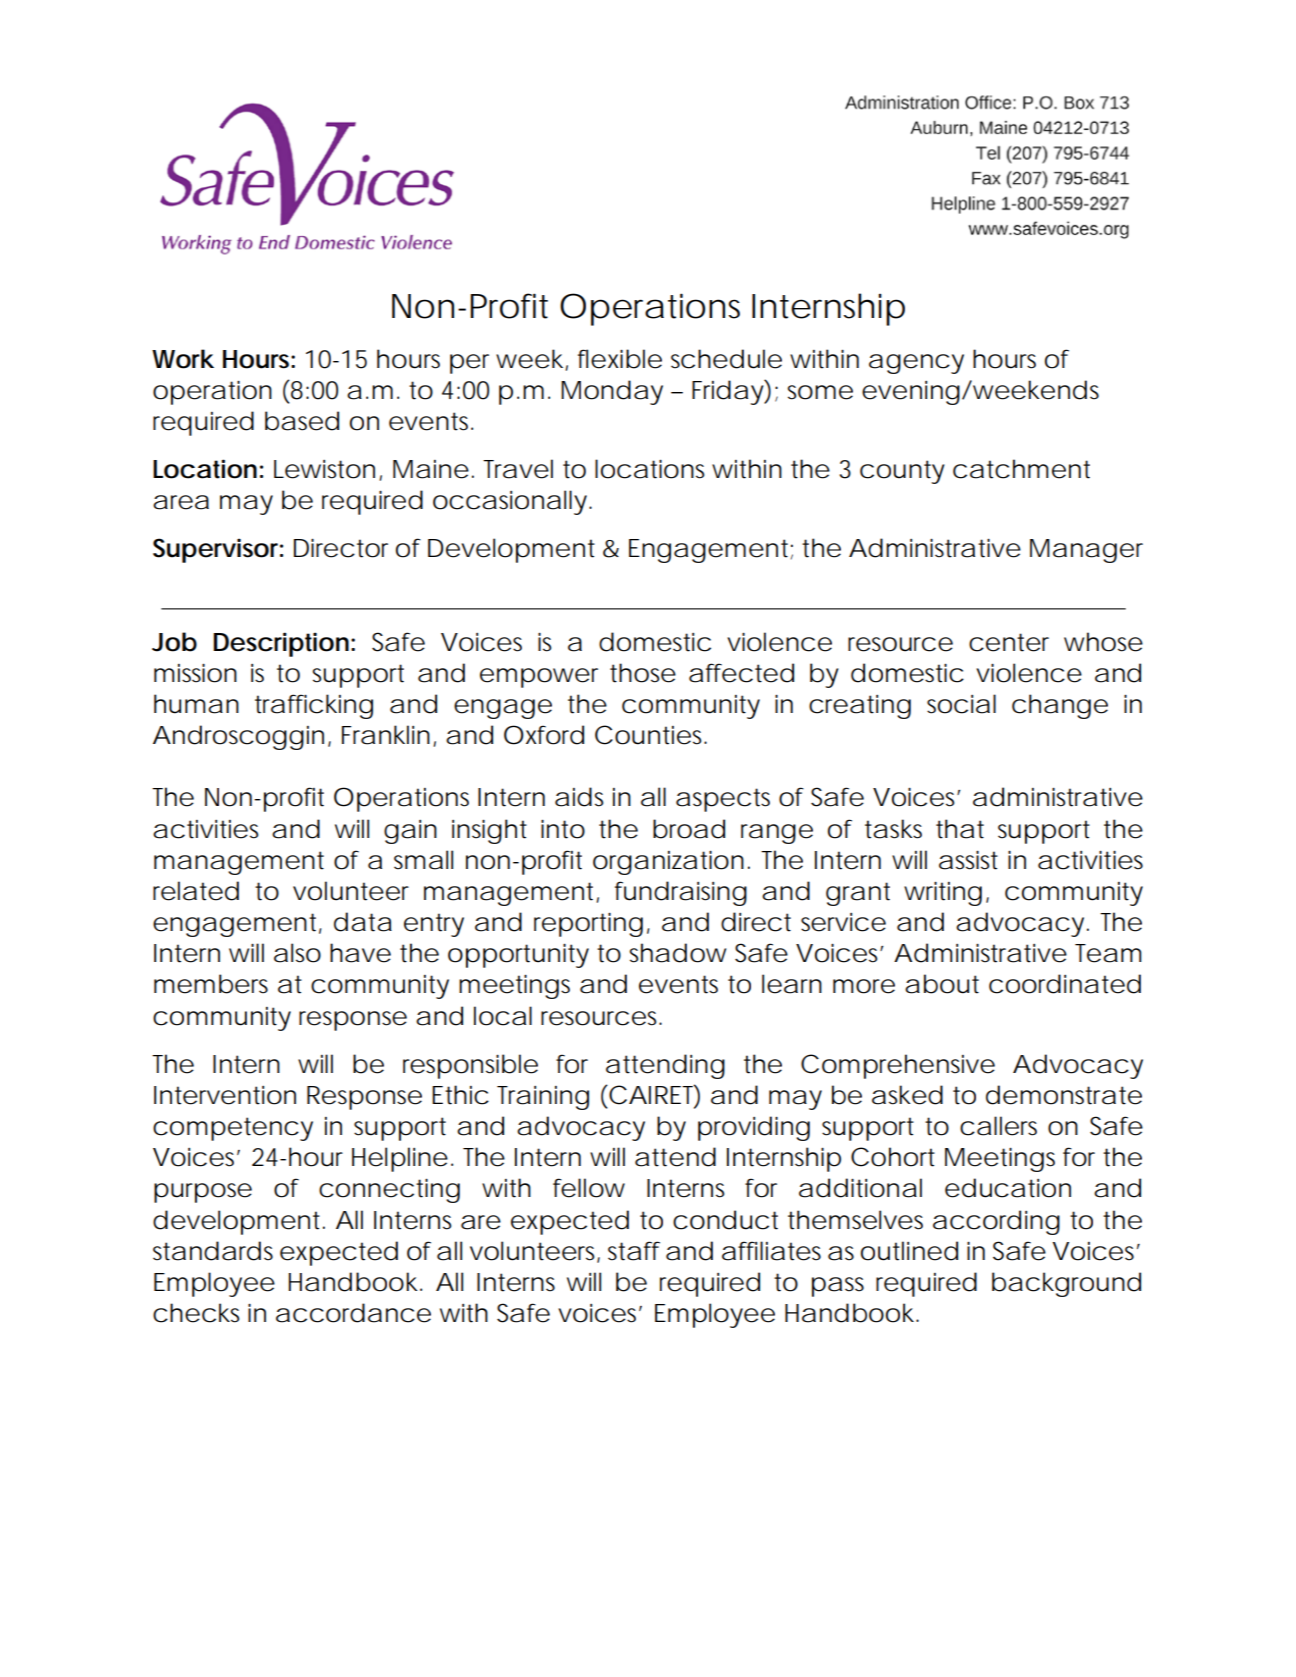  What do you see at coordinates (410, 832) in the screenshot?
I see `gain` at bounding box center [410, 832].
